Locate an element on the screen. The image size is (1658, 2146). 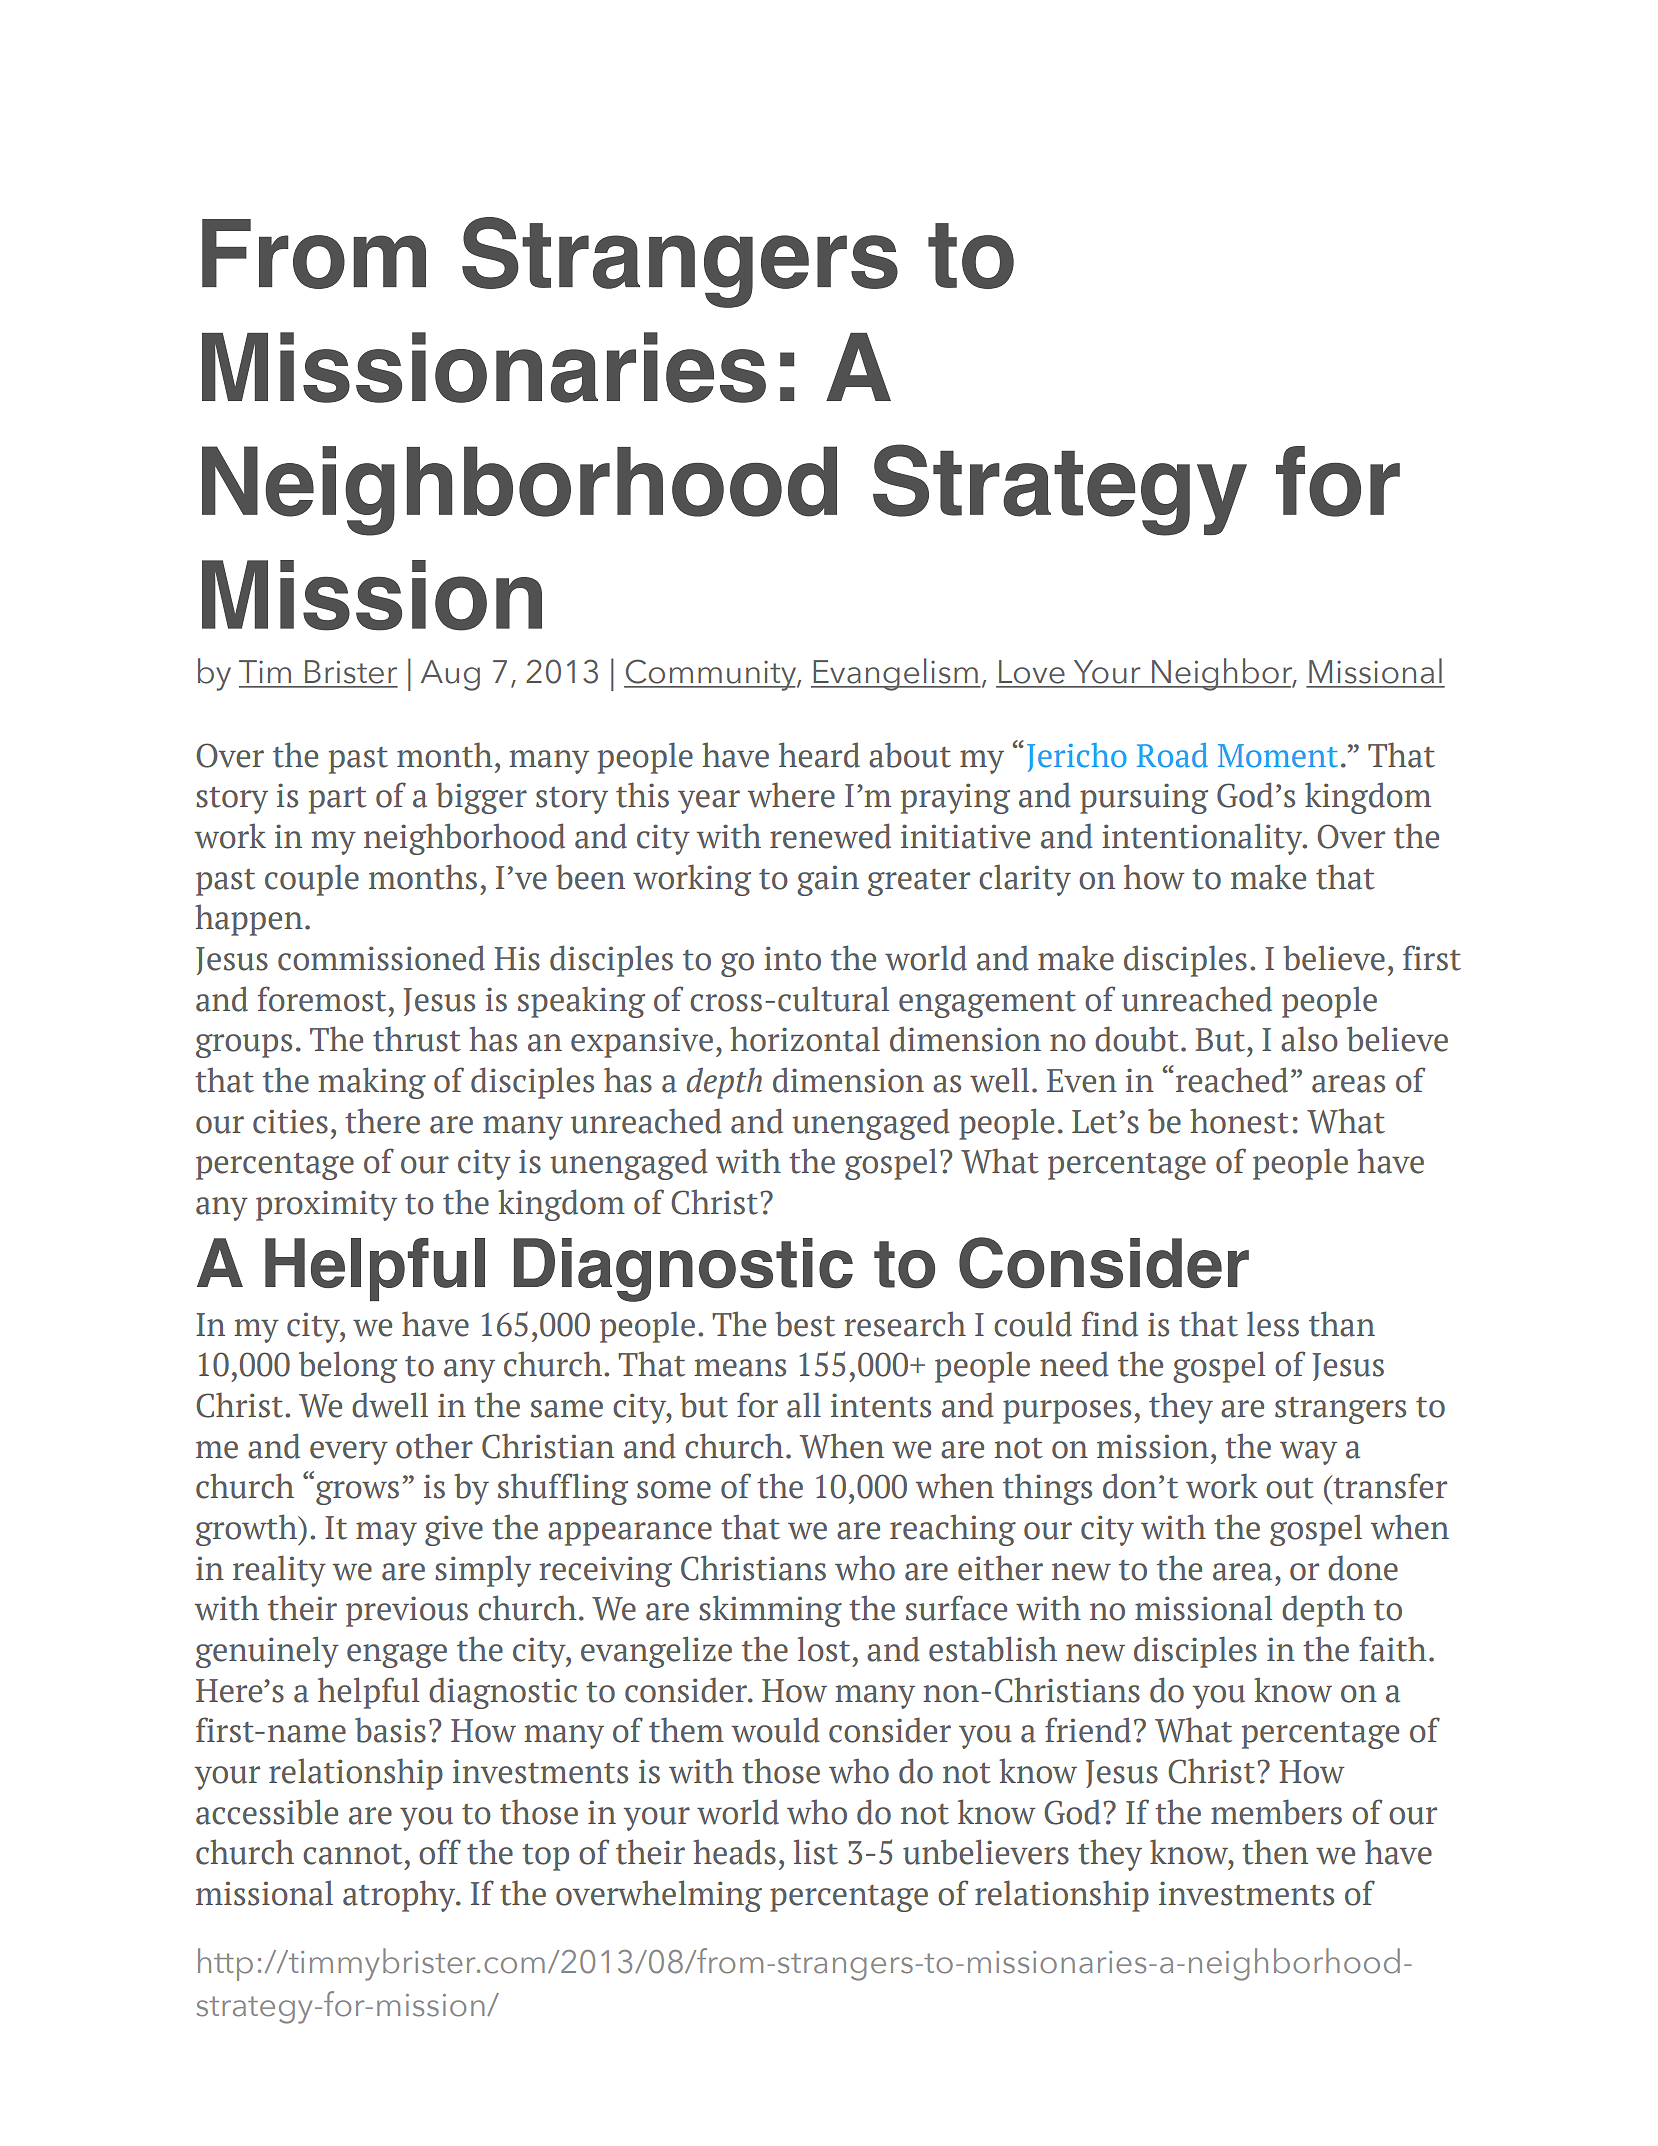
heard is located at coordinates (819, 755).
